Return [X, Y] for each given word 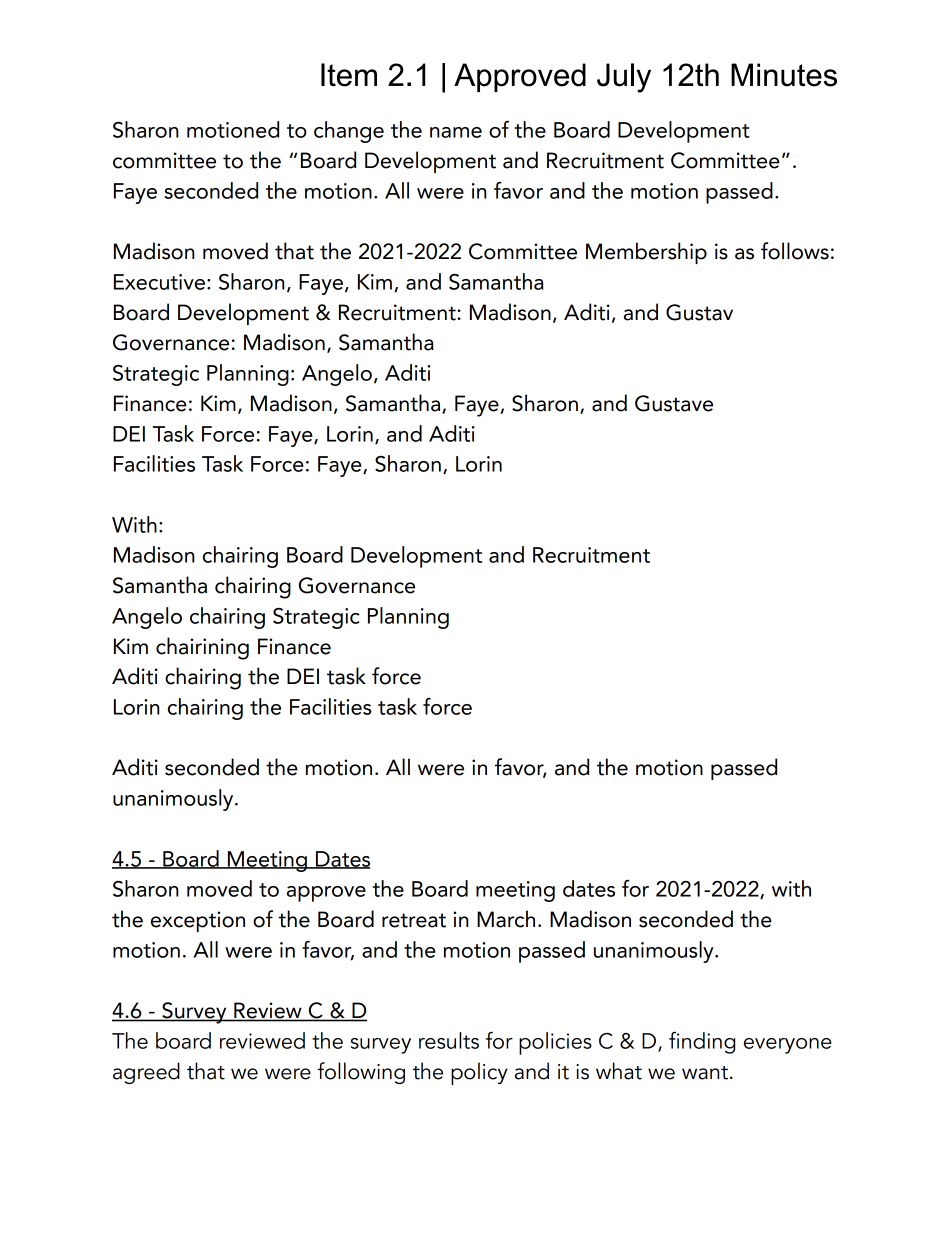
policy [479, 1073]
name [456, 132]
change [349, 132]
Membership [646, 253]
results [449, 1040]
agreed [146, 1073]
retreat [414, 920]
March [506, 919]
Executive [159, 282]
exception [198, 921]
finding [702, 1043]
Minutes [784, 75]
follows [795, 251]
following [361, 1073]
